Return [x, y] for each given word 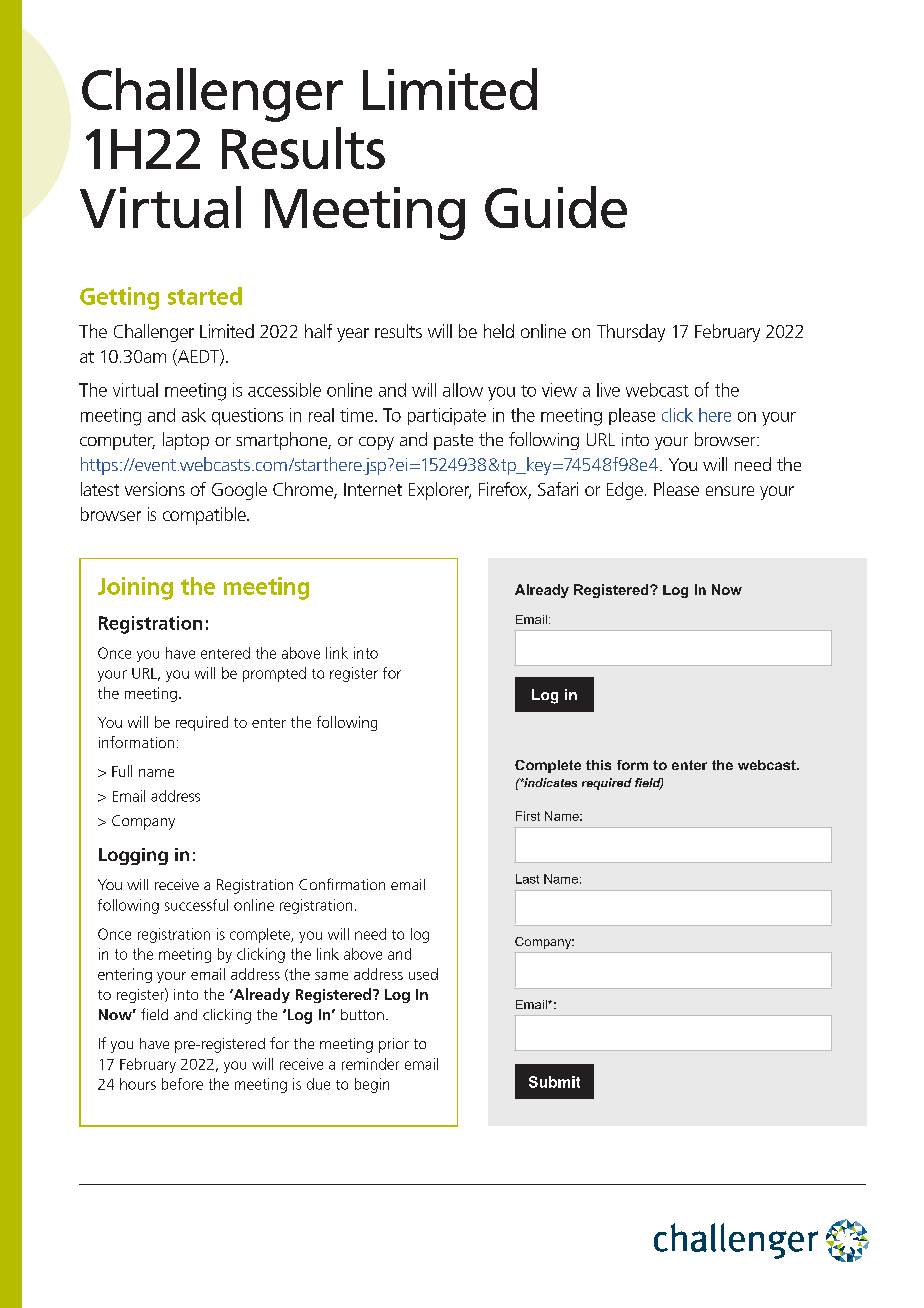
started [205, 296]
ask [194, 415]
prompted [274, 674]
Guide [556, 207]
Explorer [440, 491]
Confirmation [342, 884]
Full [122, 771]
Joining [135, 588]
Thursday [631, 333]
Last [527, 879]
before [182, 1084]
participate [447, 416]
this [598, 765]
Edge [625, 491]
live [608, 390]
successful [196, 905]
